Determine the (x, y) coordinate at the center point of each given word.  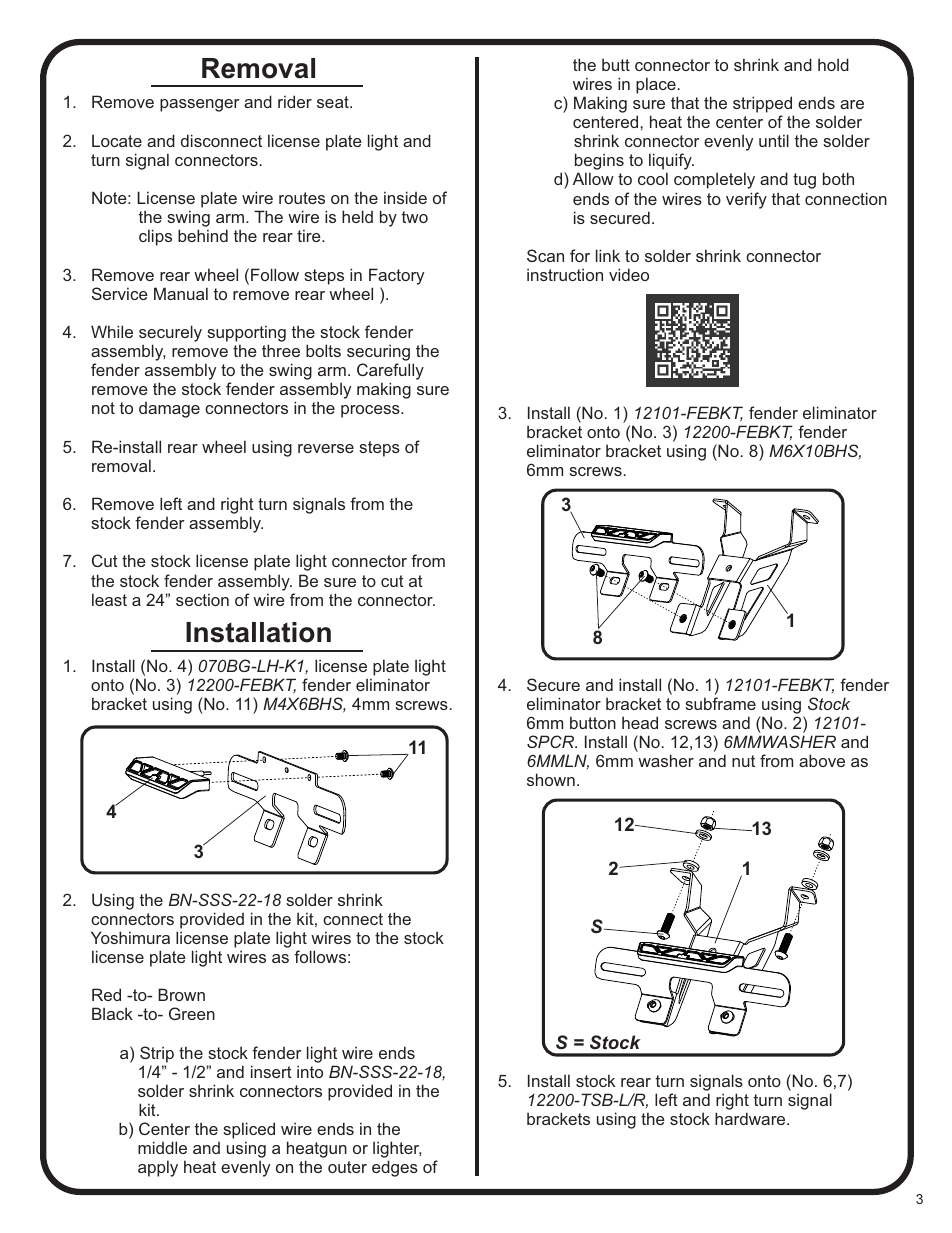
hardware (751, 1118)
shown (551, 779)
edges (395, 1168)
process (371, 411)
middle (162, 1147)
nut (743, 761)
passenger (200, 105)
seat (334, 102)
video (629, 274)
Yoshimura (130, 937)
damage (169, 410)
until (774, 140)
